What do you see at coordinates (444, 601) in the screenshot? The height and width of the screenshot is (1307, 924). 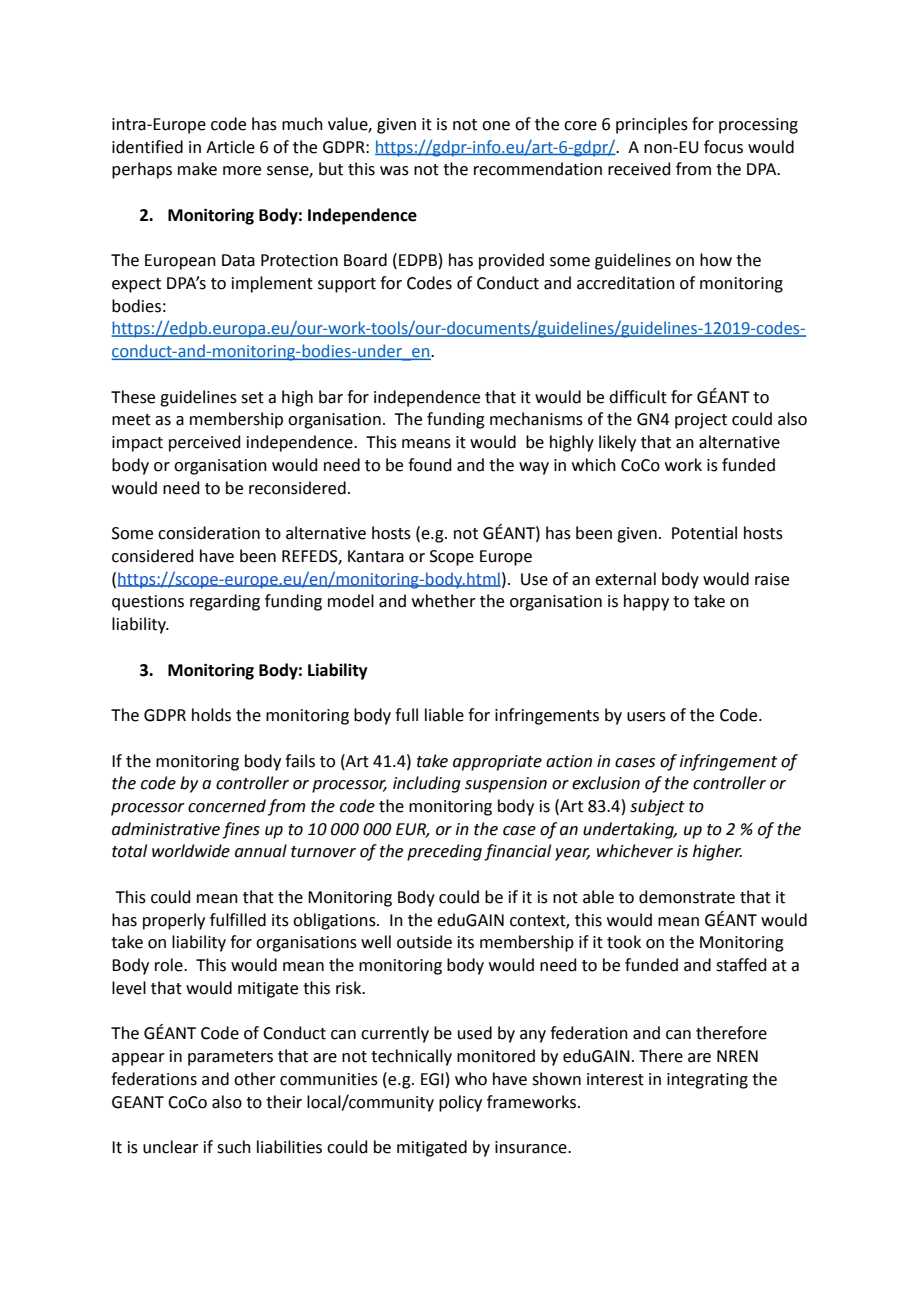 I see `whether` at bounding box center [444, 601].
